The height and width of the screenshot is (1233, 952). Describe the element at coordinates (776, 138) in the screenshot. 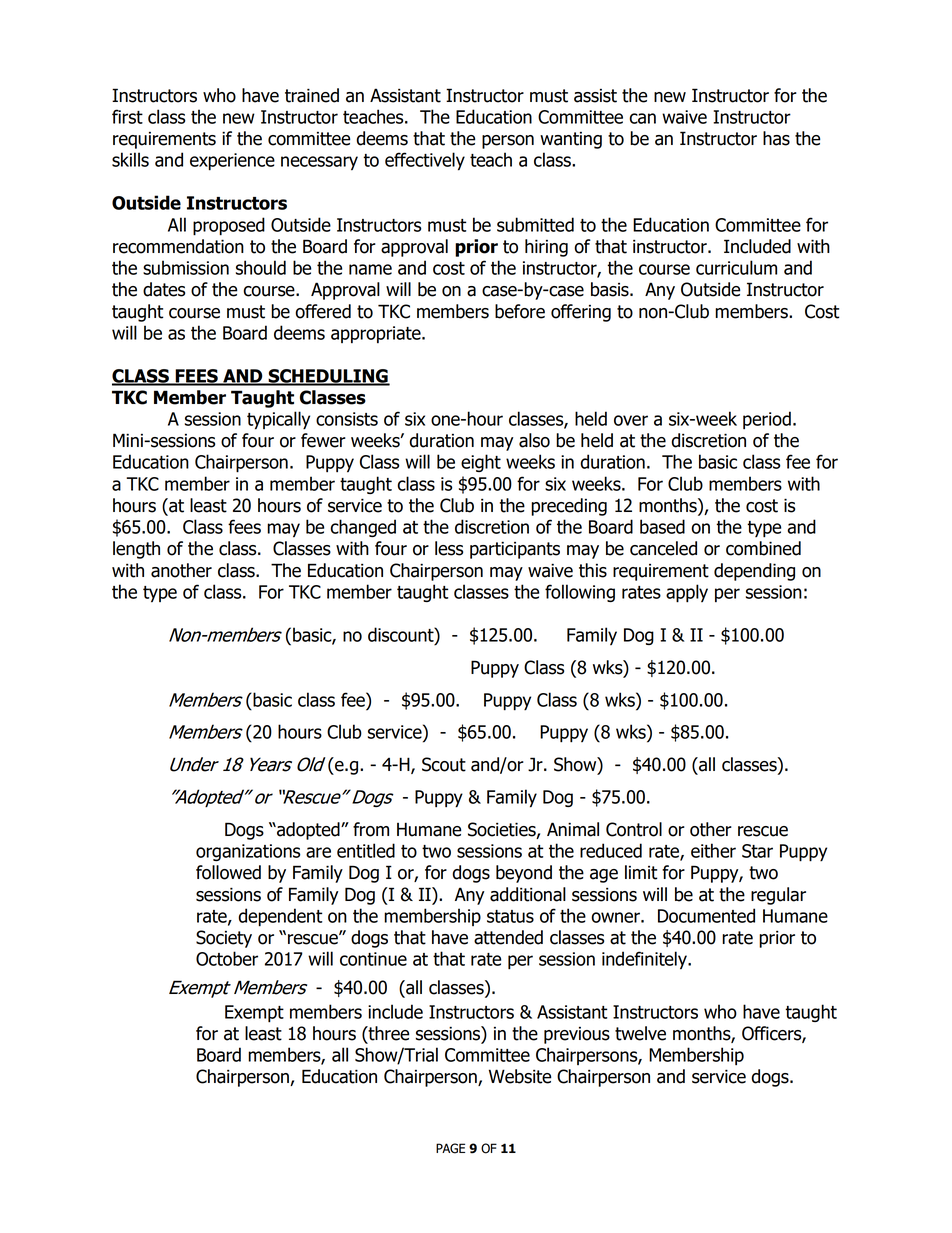

I see `has` at that location.
